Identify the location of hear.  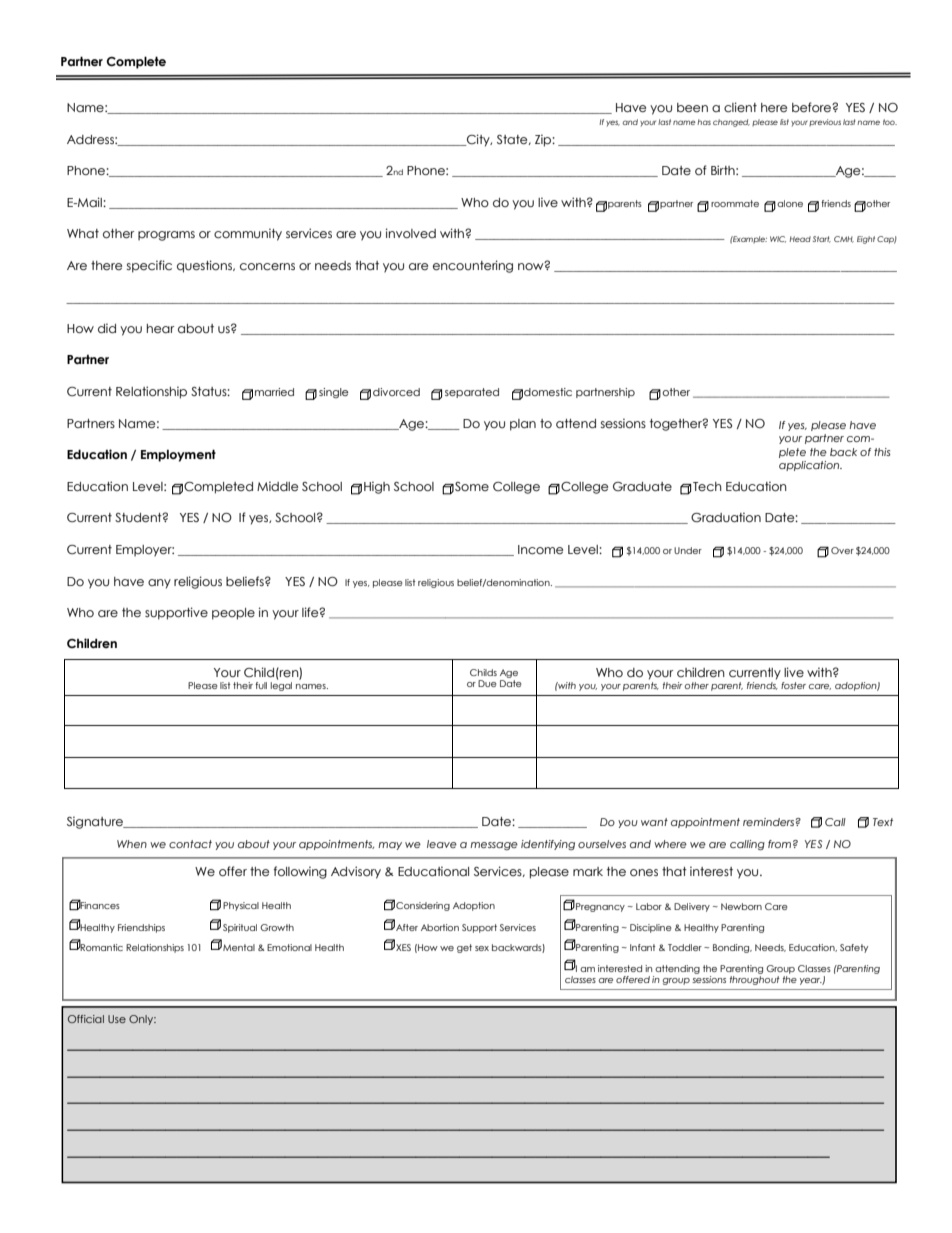
(160, 328).
